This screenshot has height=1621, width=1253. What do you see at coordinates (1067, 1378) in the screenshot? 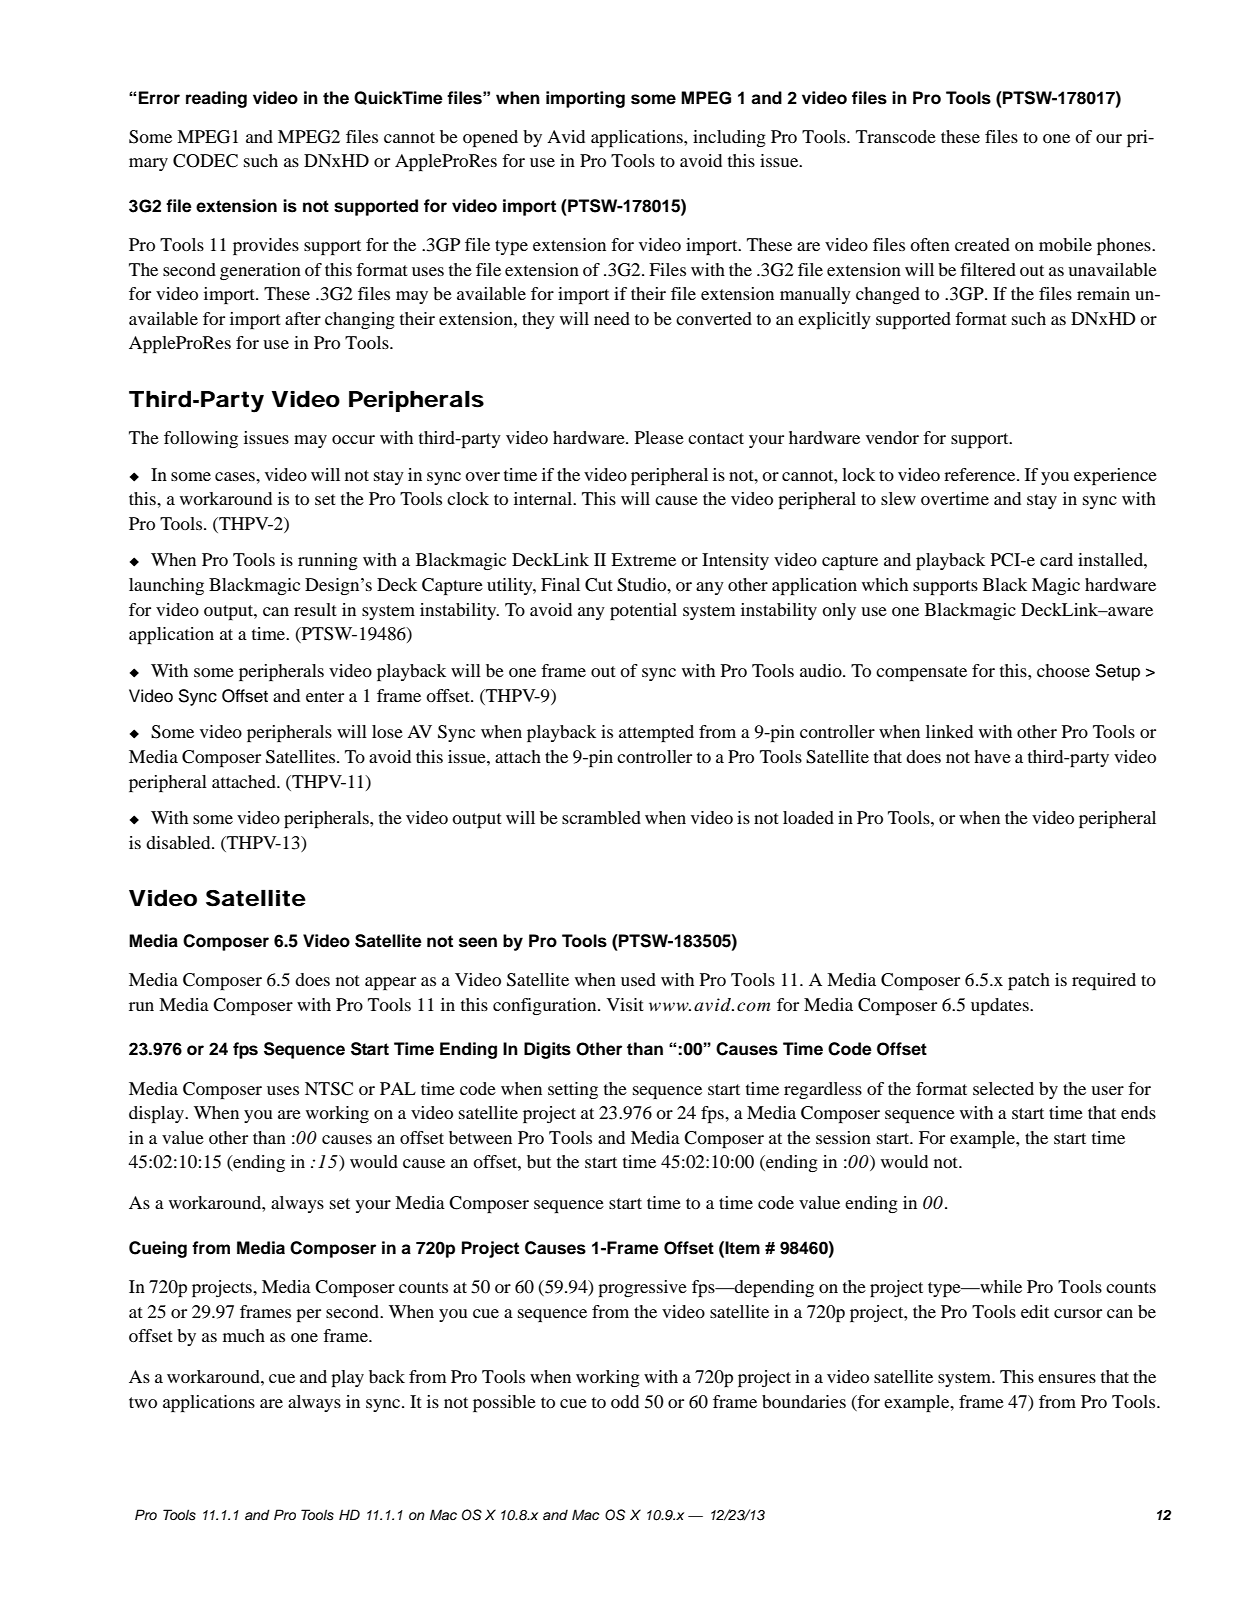
I see `ensures` at bounding box center [1067, 1378].
